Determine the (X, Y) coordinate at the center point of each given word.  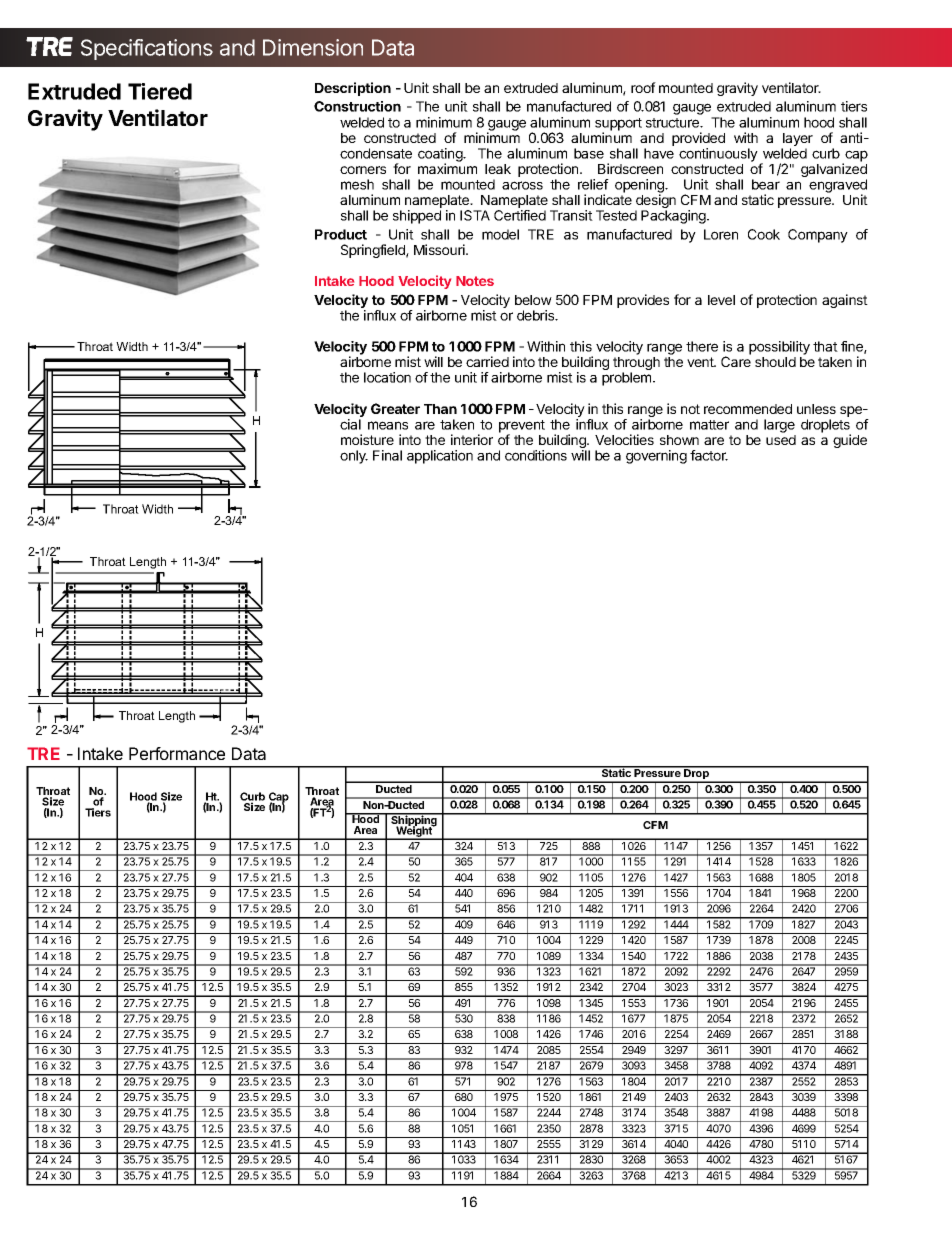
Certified (520, 215)
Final (387, 455)
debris (537, 315)
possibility (779, 348)
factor (709, 455)
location (387, 377)
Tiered (160, 91)
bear (766, 184)
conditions (536, 455)
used (781, 440)
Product (341, 234)
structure (673, 123)
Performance (177, 753)
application (440, 457)
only (354, 457)
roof (643, 87)
